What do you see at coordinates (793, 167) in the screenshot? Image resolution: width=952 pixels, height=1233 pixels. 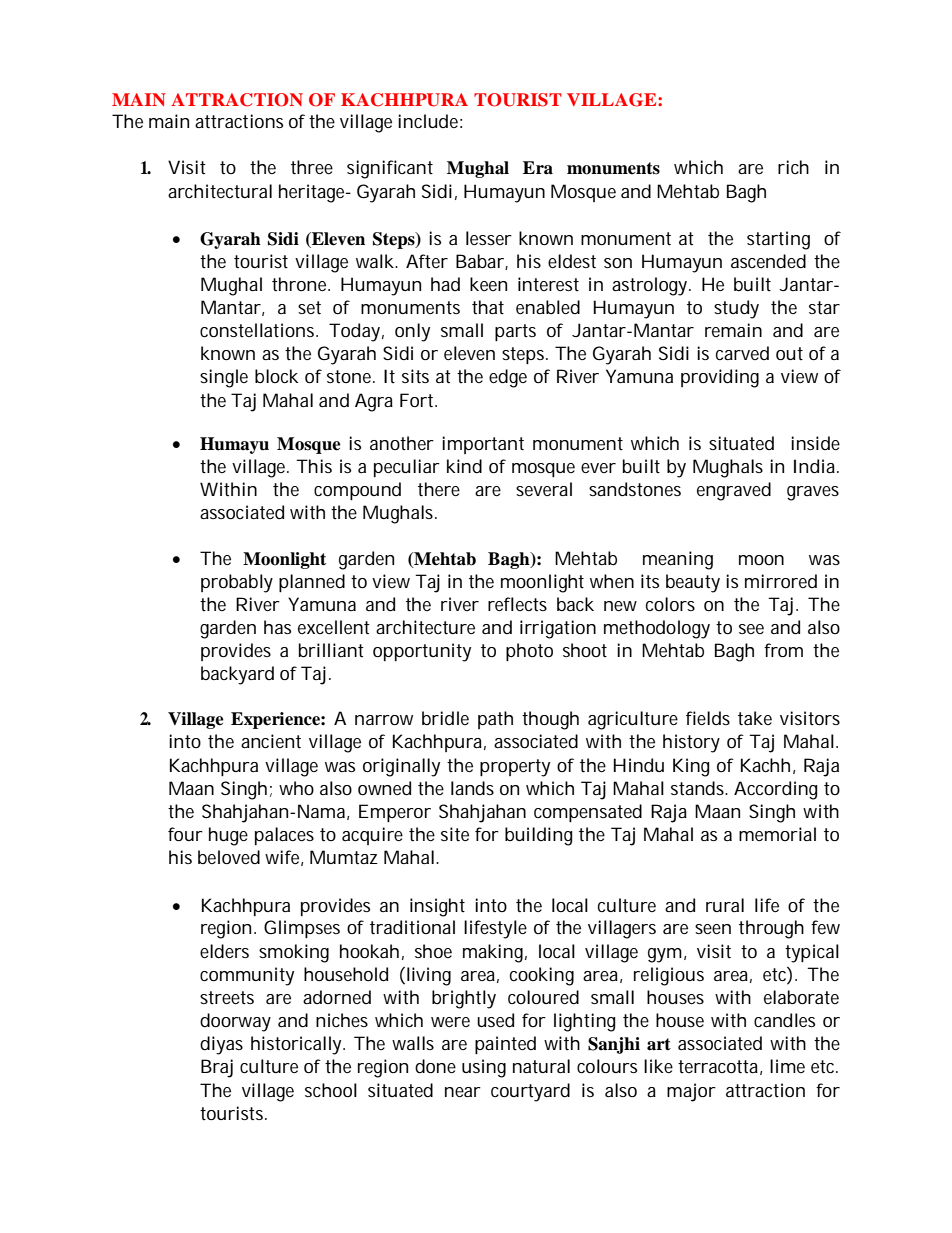 I see `rich` at bounding box center [793, 167].
